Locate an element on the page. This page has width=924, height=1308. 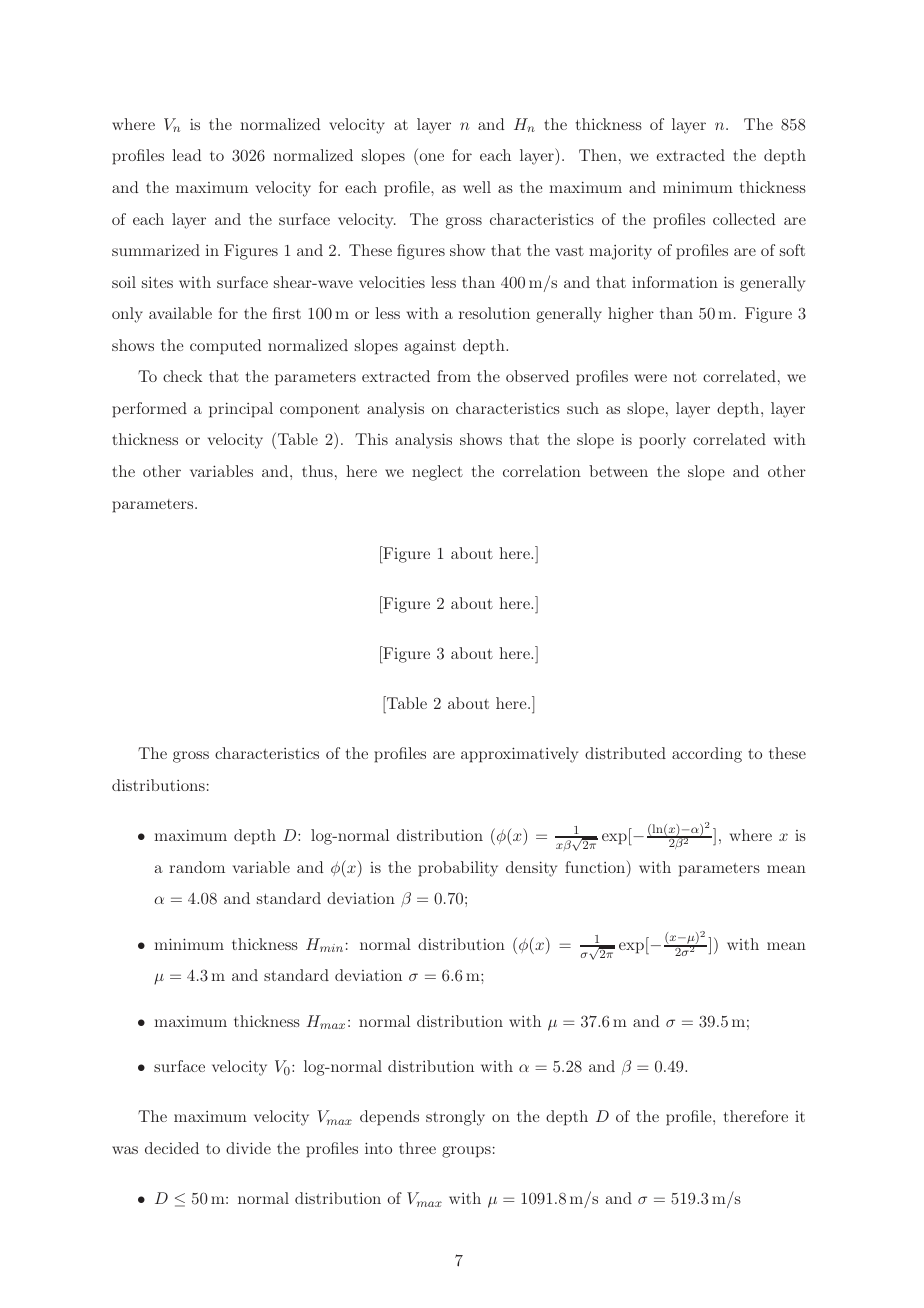
lead is located at coordinates (187, 155).
